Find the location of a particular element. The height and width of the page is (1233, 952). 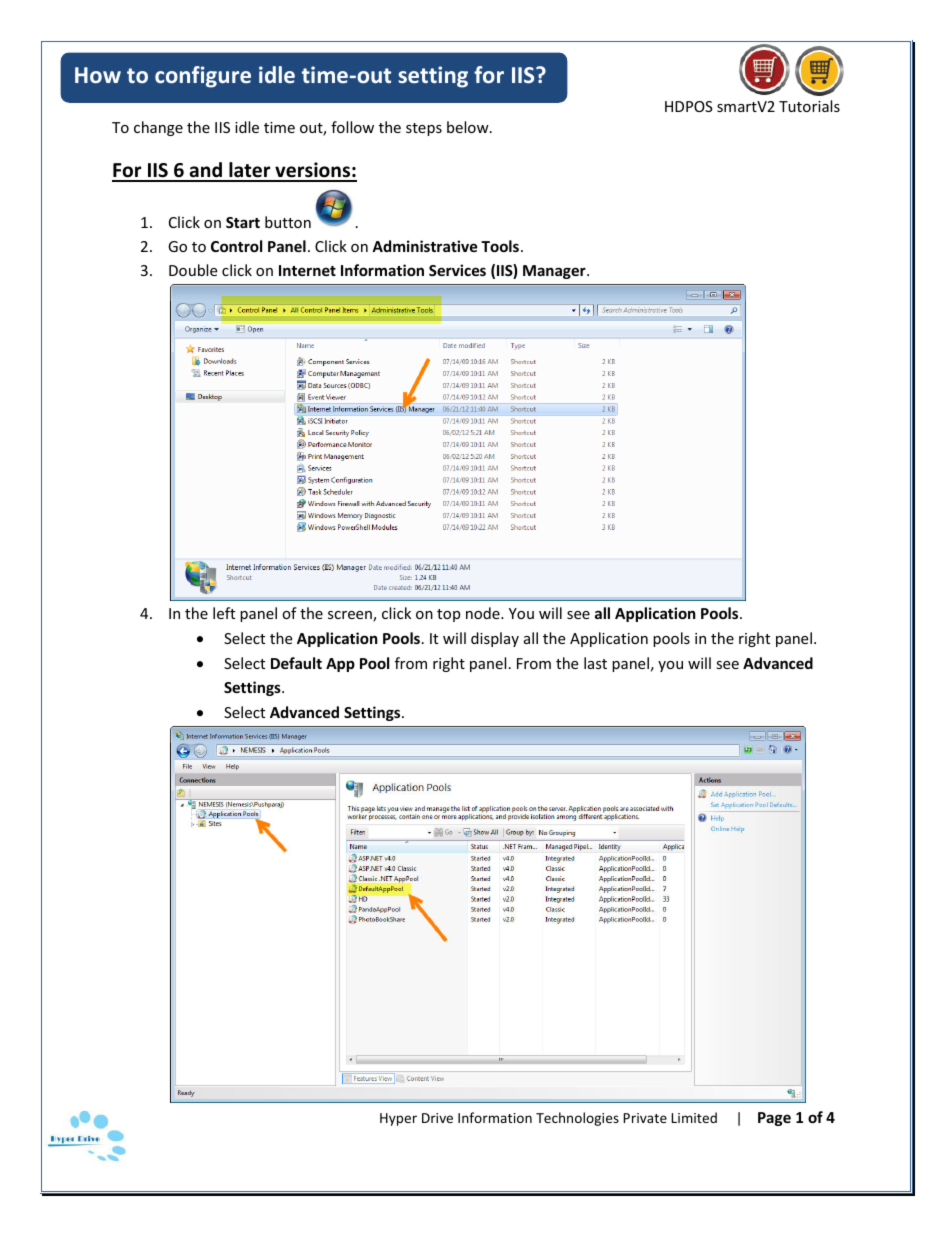

display is located at coordinates (495, 639).
